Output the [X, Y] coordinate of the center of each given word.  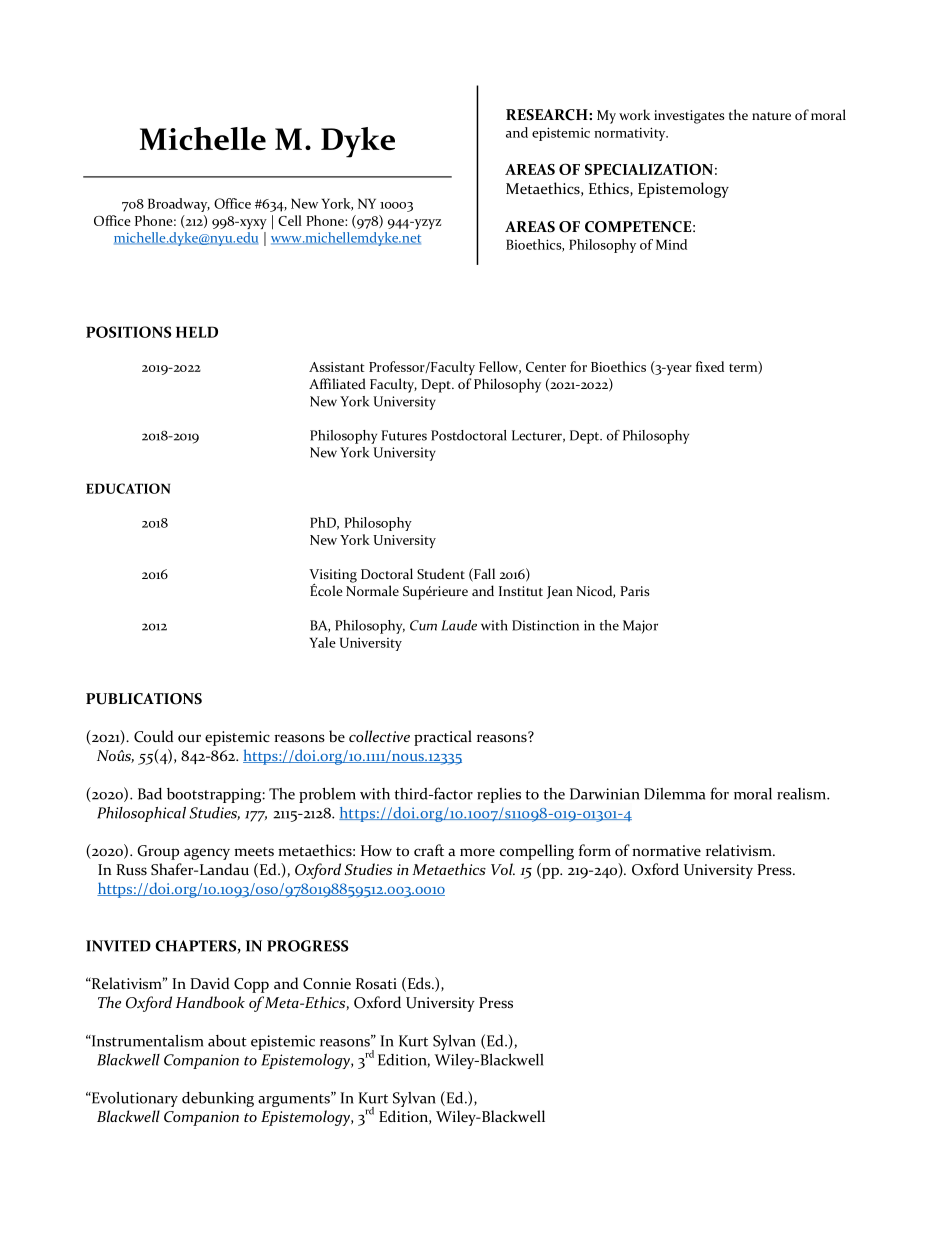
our [189, 738]
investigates [689, 117]
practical [443, 738]
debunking [218, 1099]
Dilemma [674, 794]
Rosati [376, 983]
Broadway [179, 205]
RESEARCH [548, 115]
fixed [710, 366]
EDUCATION [128, 488]
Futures [404, 435]
